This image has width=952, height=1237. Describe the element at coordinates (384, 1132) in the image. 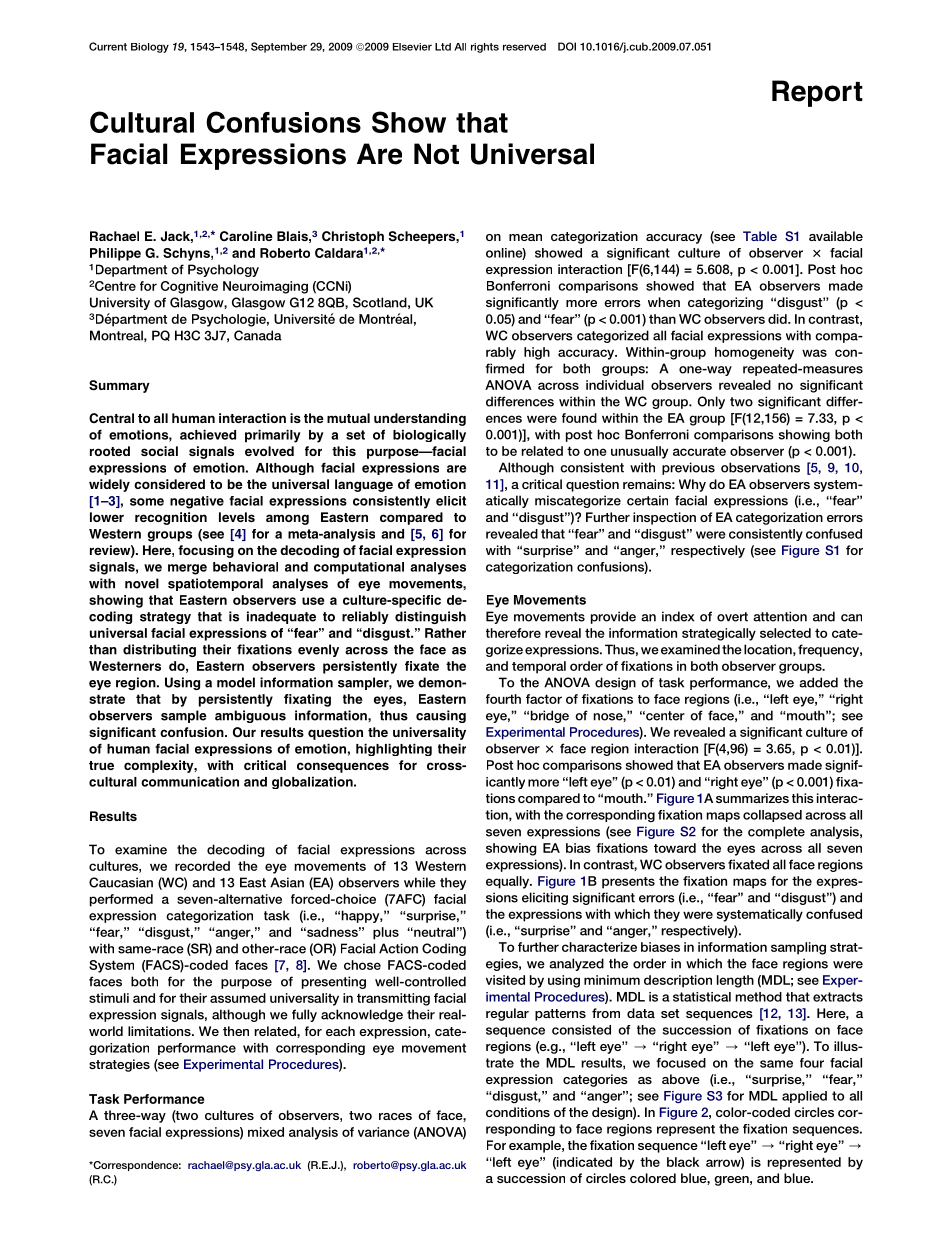

I see `variance` at that location.
